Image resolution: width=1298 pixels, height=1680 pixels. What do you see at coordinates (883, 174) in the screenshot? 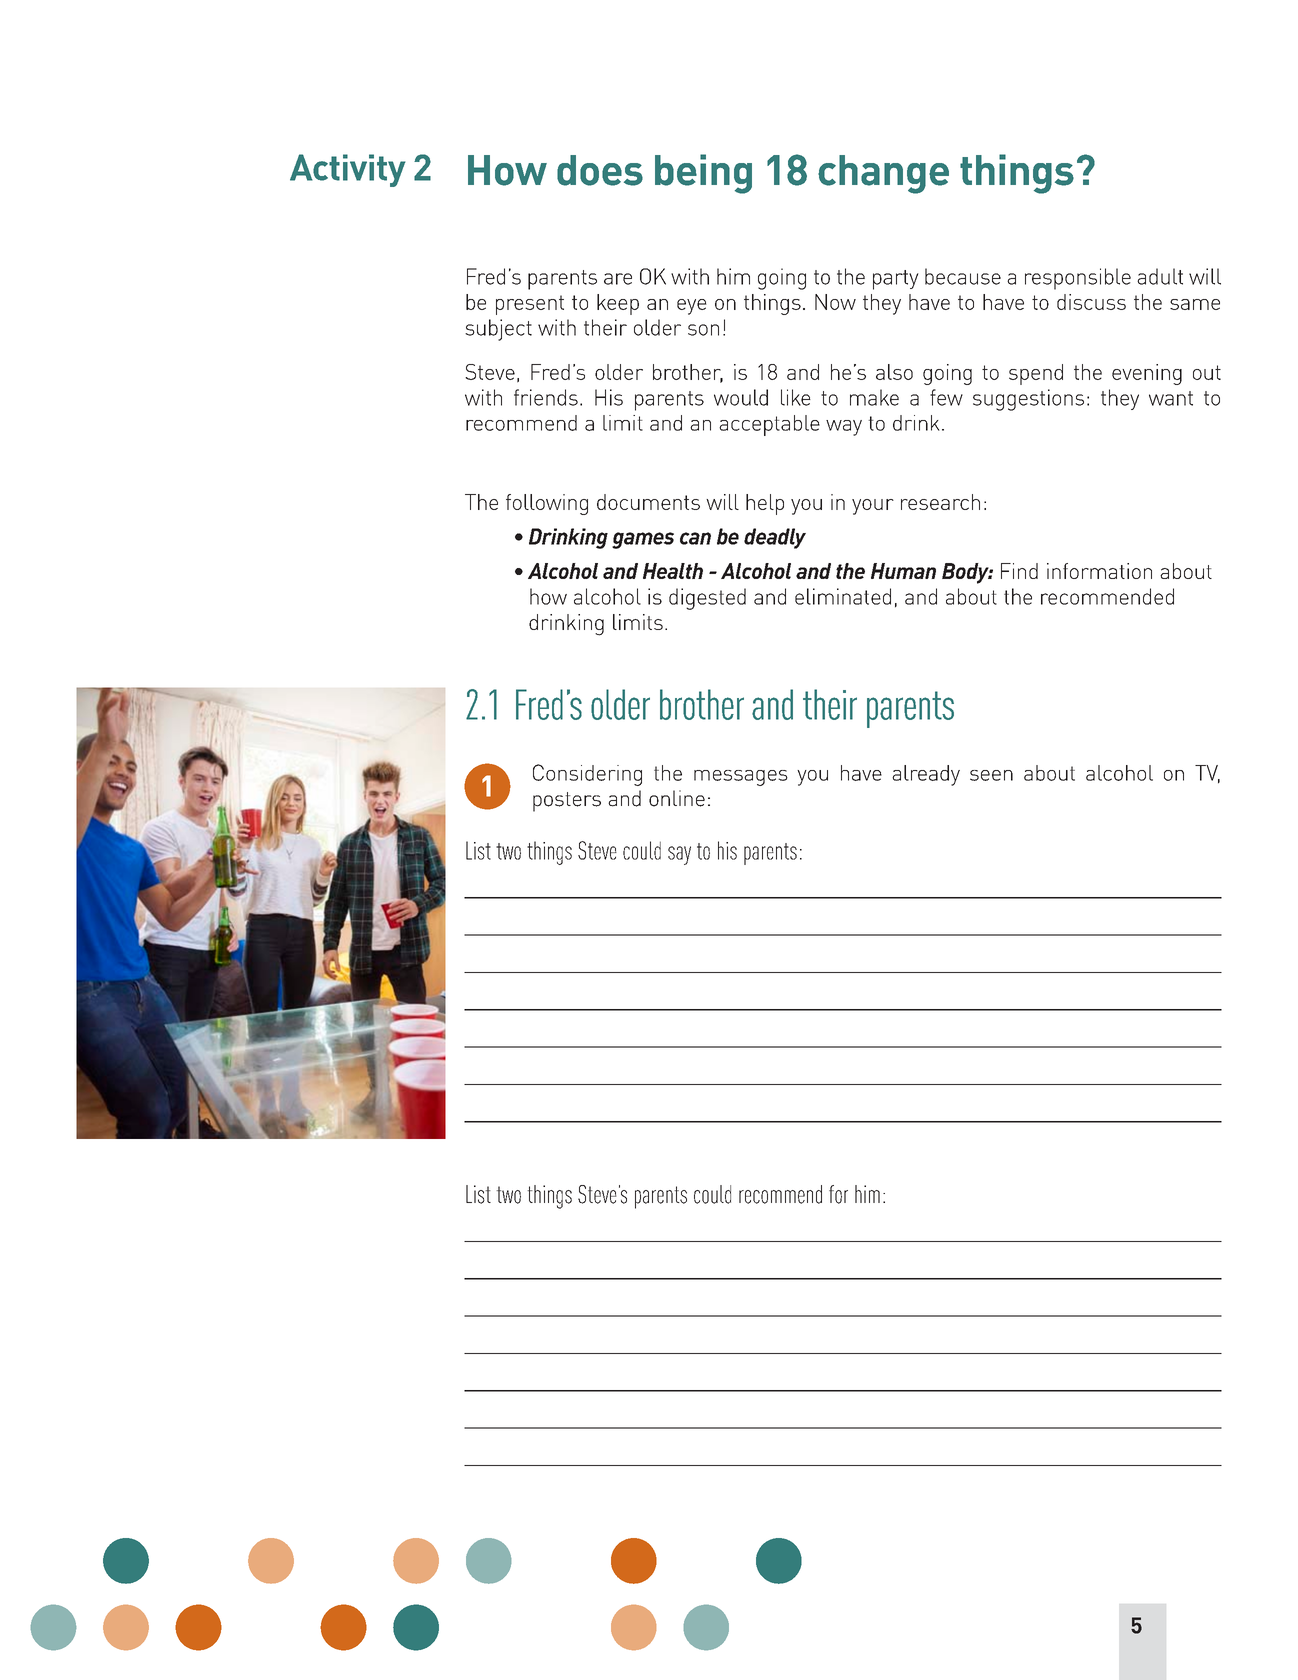
I see `change` at bounding box center [883, 174].
